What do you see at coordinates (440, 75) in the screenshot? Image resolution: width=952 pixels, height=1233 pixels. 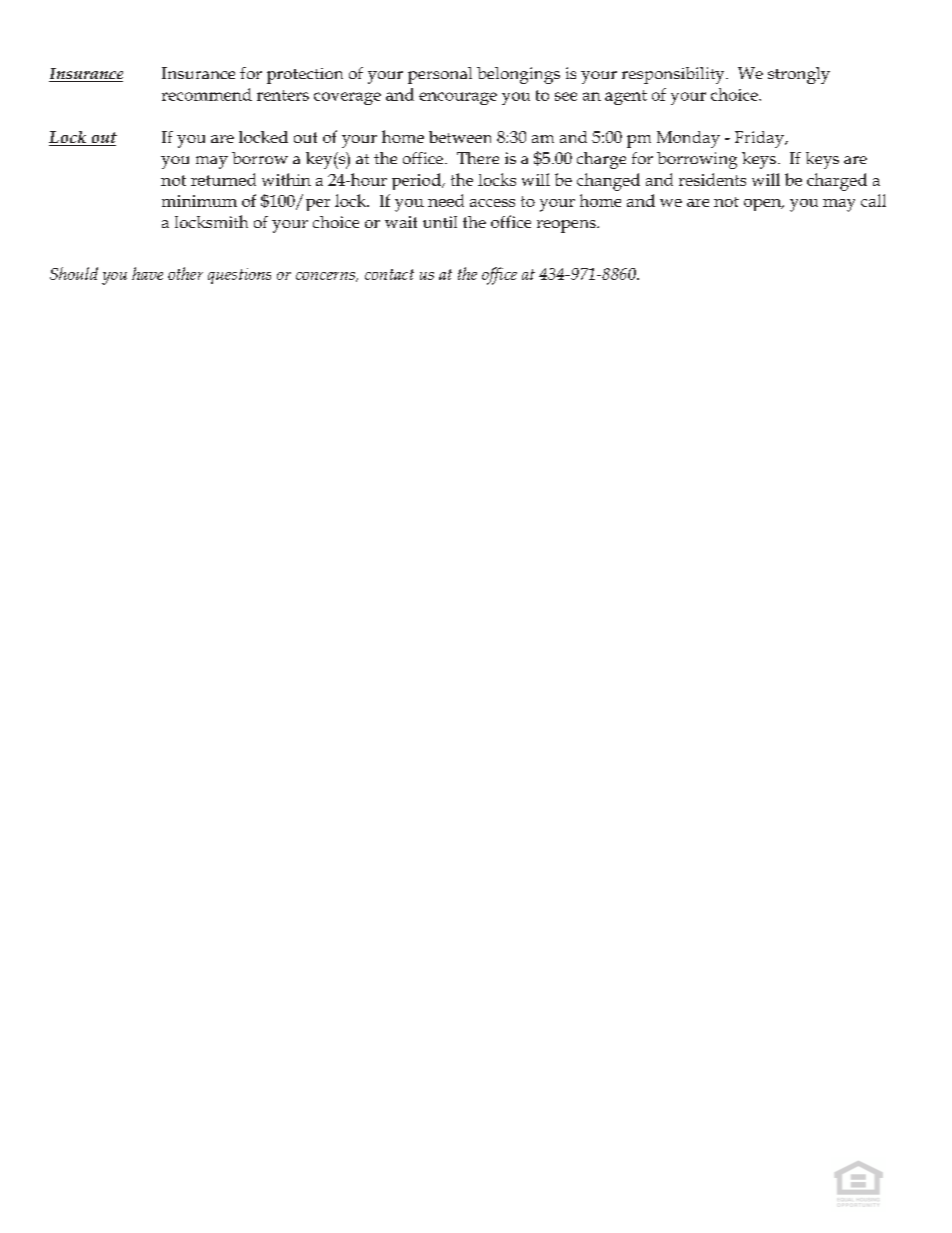 I see `personal` at bounding box center [440, 75].
